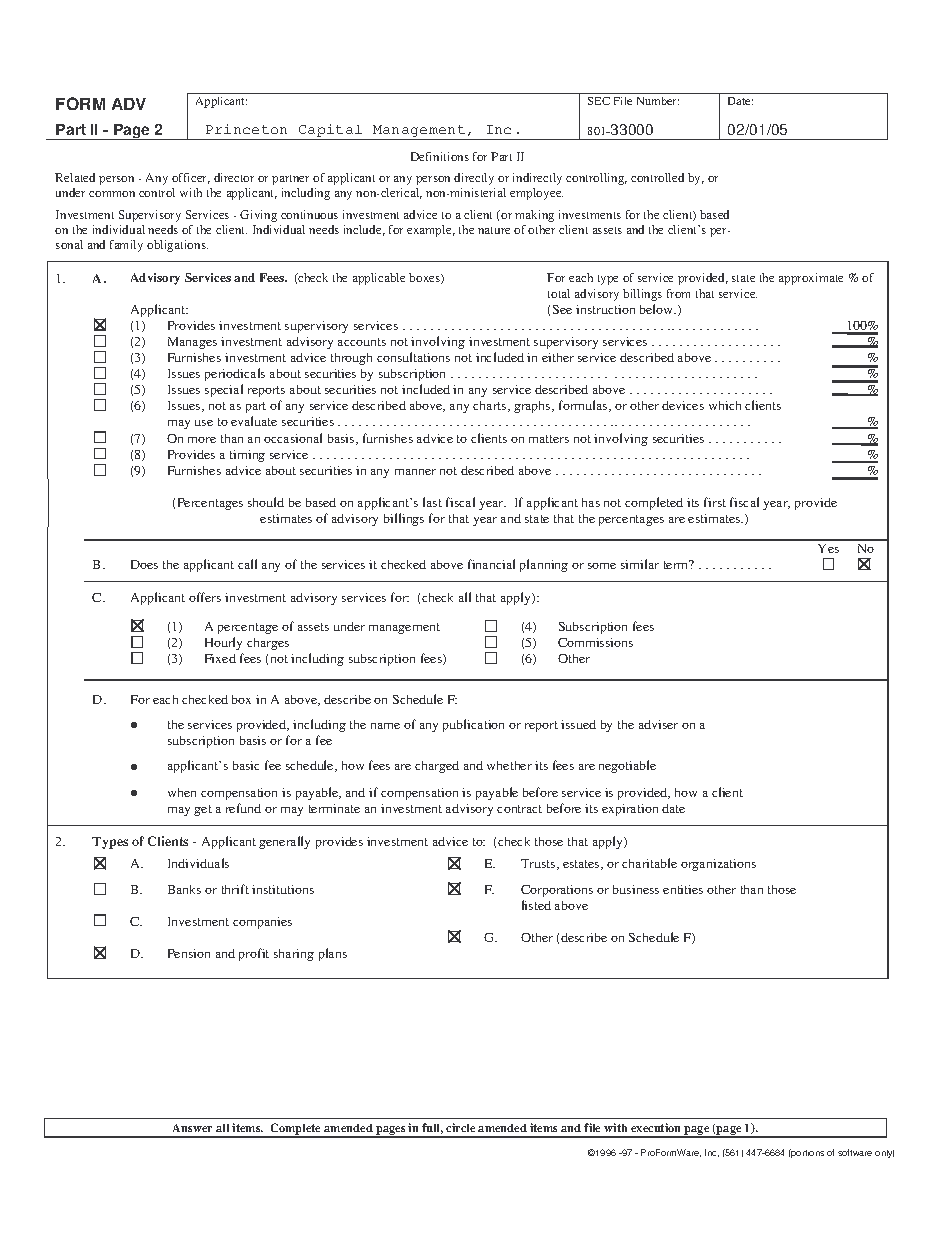 The width and height of the screenshot is (952, 1233). I want to click on Definitions, so click(440, 156).
